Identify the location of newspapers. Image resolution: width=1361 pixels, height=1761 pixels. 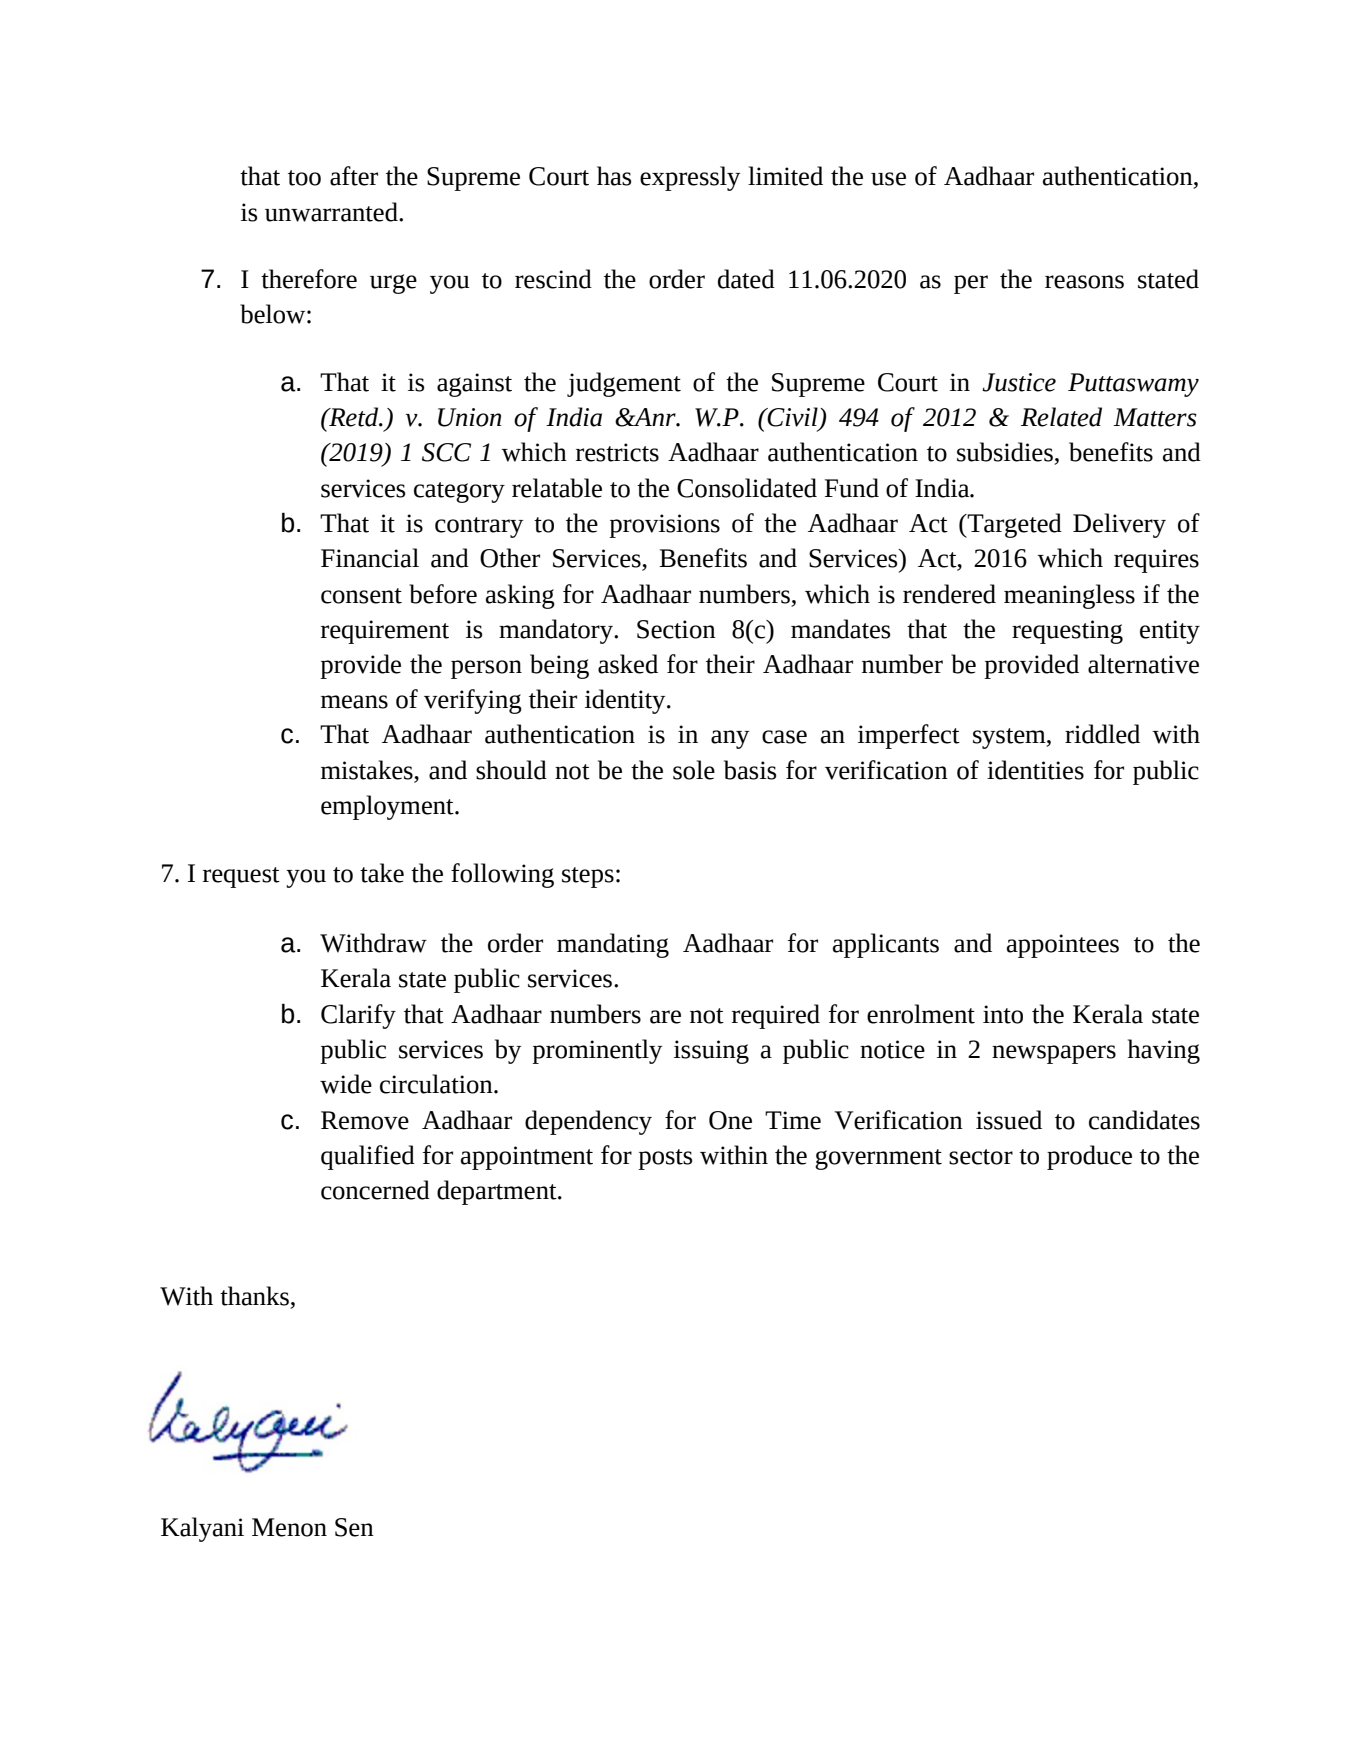
(1054, 1054).
